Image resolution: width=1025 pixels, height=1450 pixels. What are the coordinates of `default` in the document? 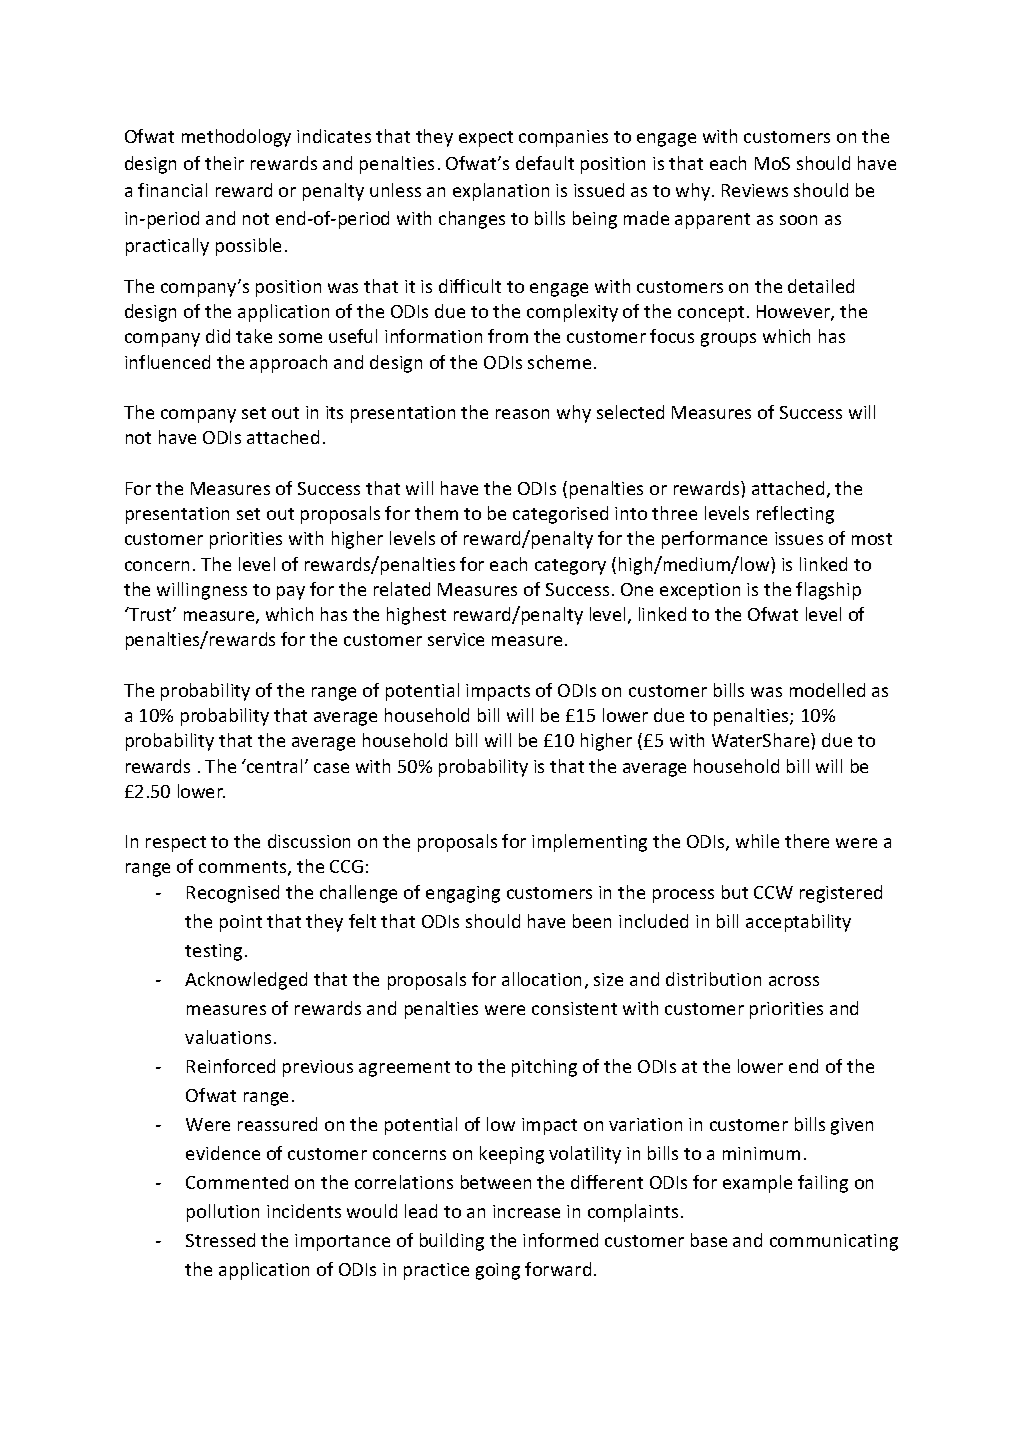 It's located at (545, 163).
